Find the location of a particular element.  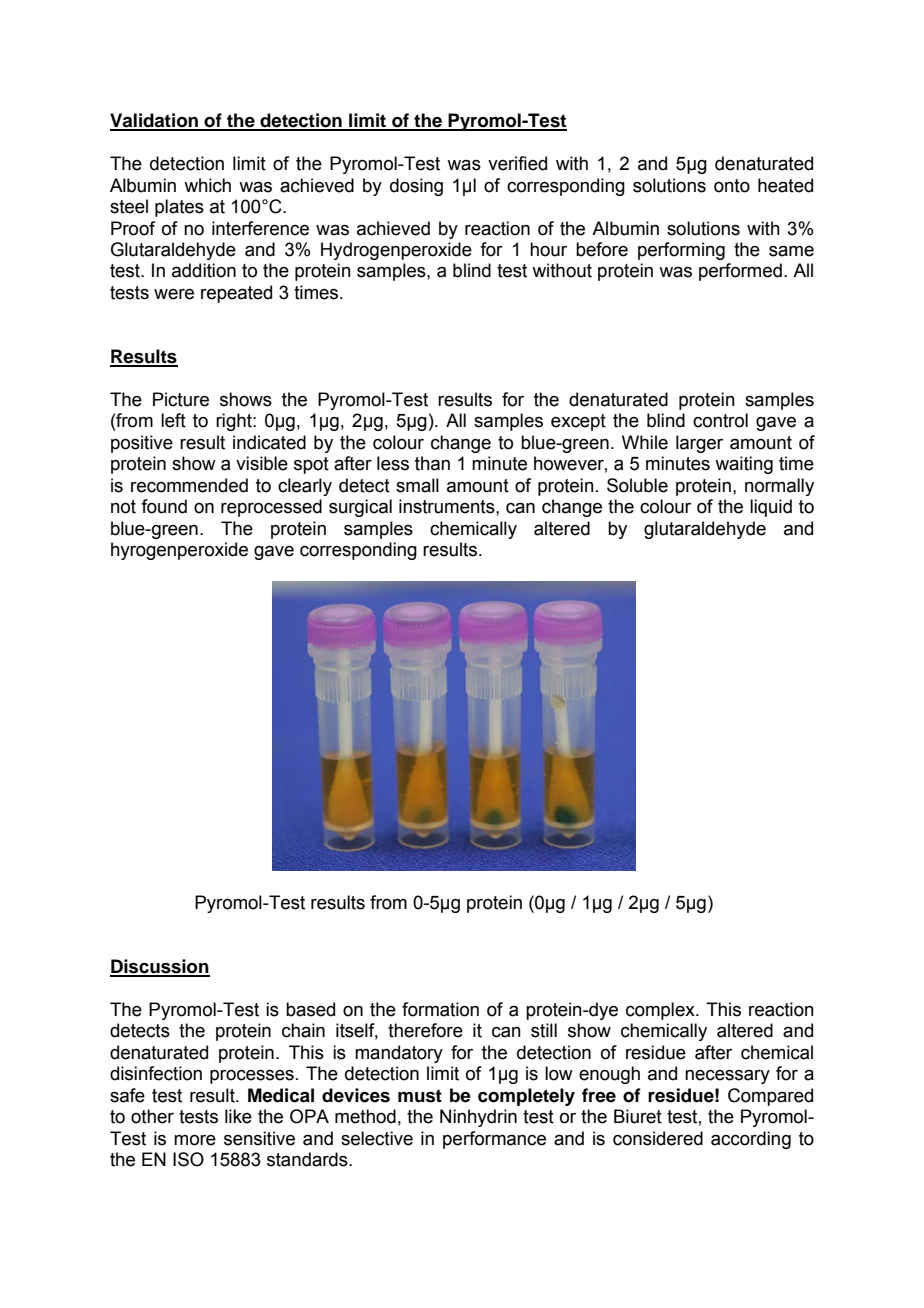

dosing is located at coordinates (416, 187).
